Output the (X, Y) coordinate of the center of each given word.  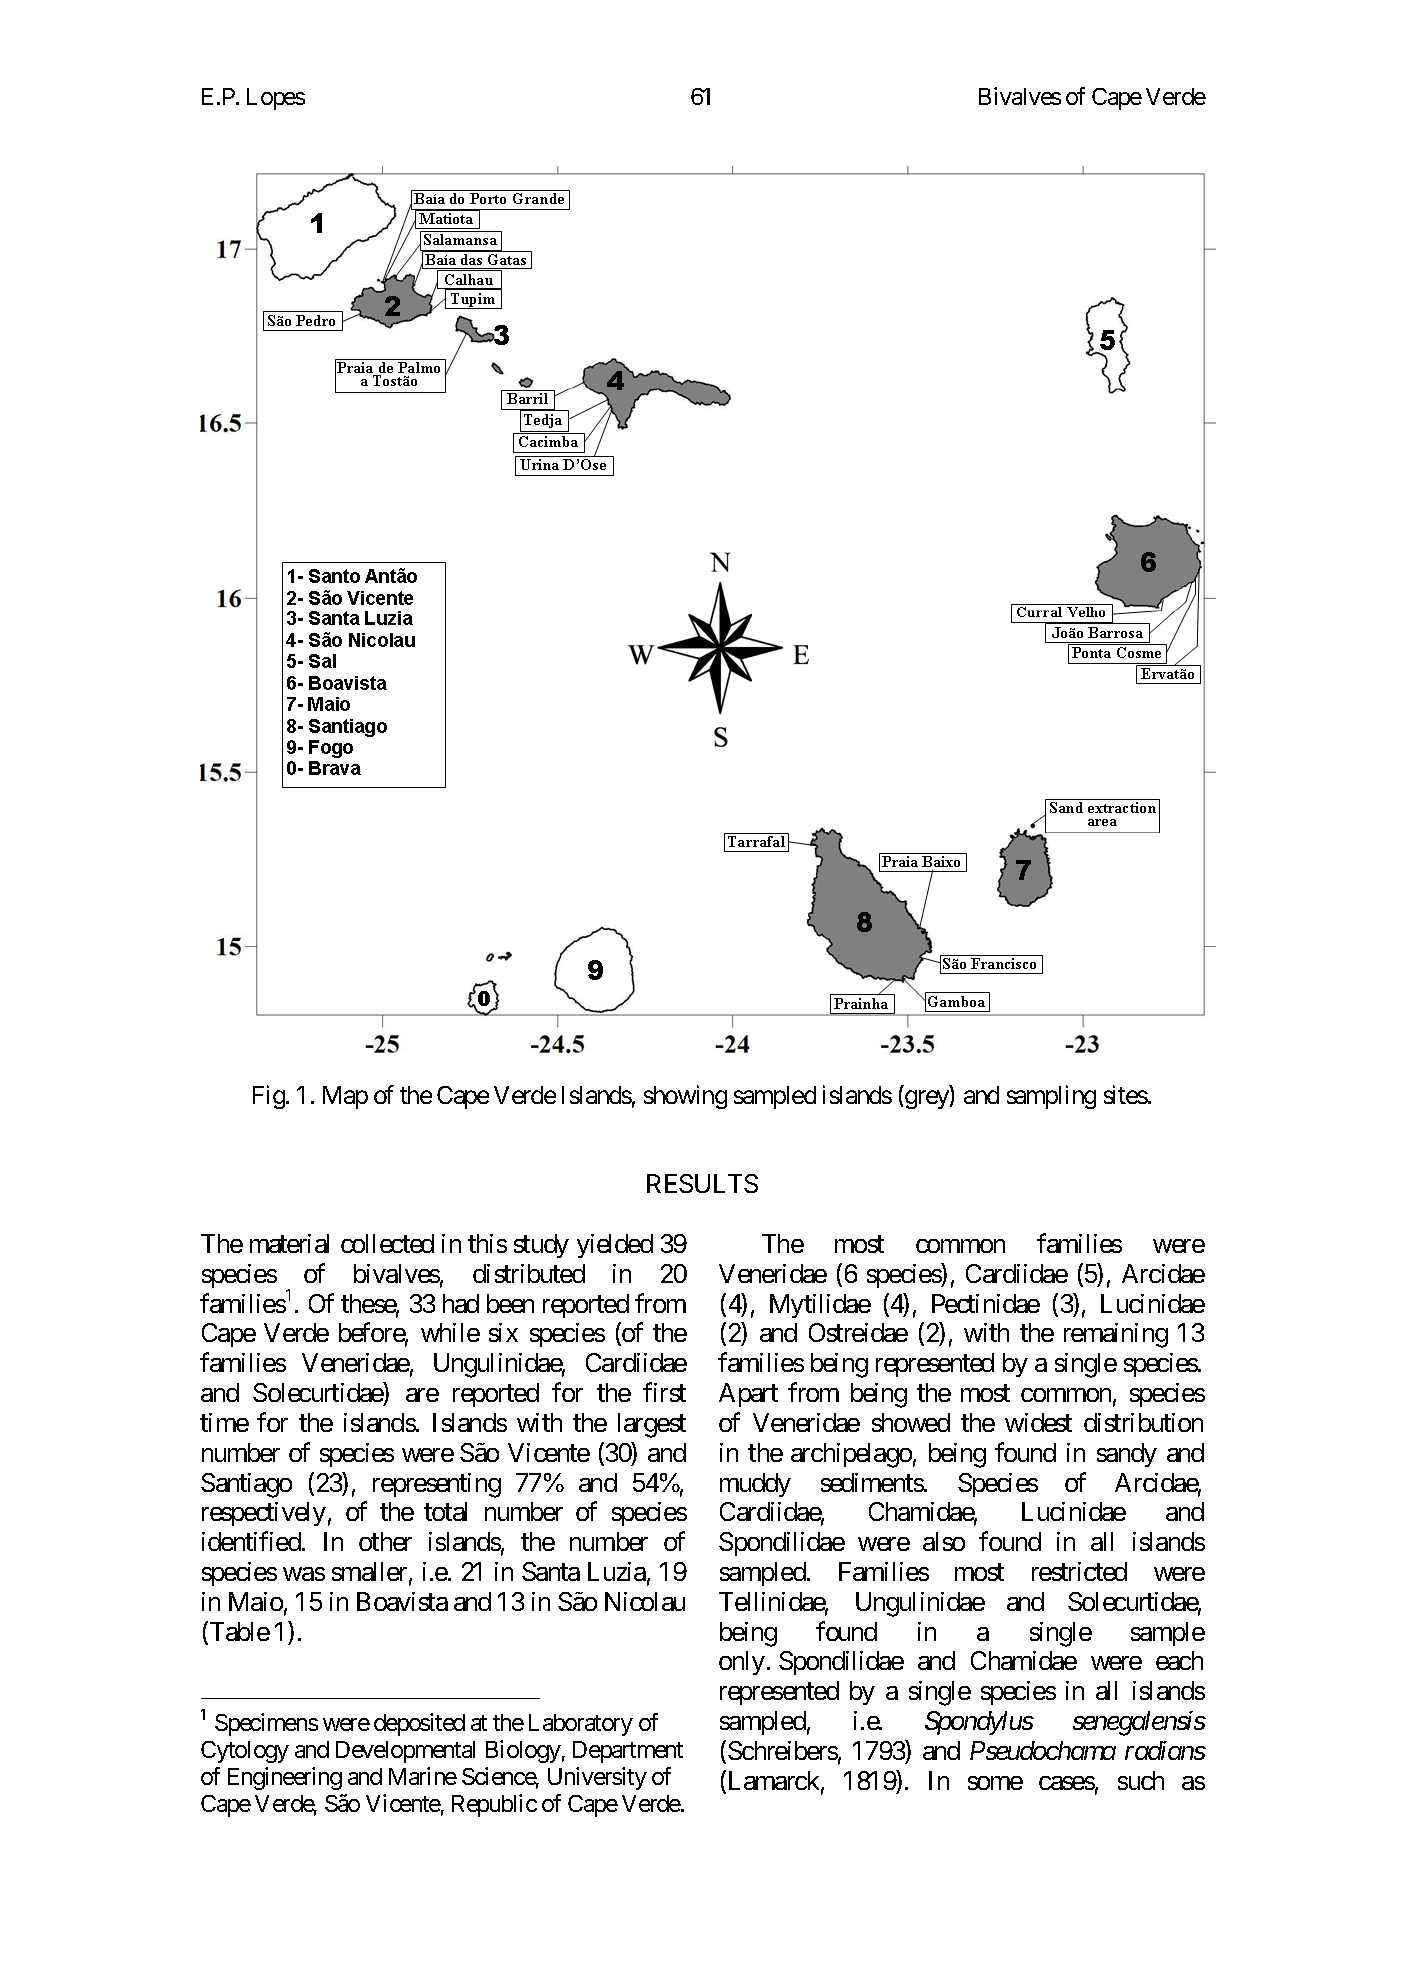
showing (685, 1097)
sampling (1051, 1097)
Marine (423, 1776)
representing (437, 1485)
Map (345, 1097)
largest (652, 1425)
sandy (1127, 1455)
